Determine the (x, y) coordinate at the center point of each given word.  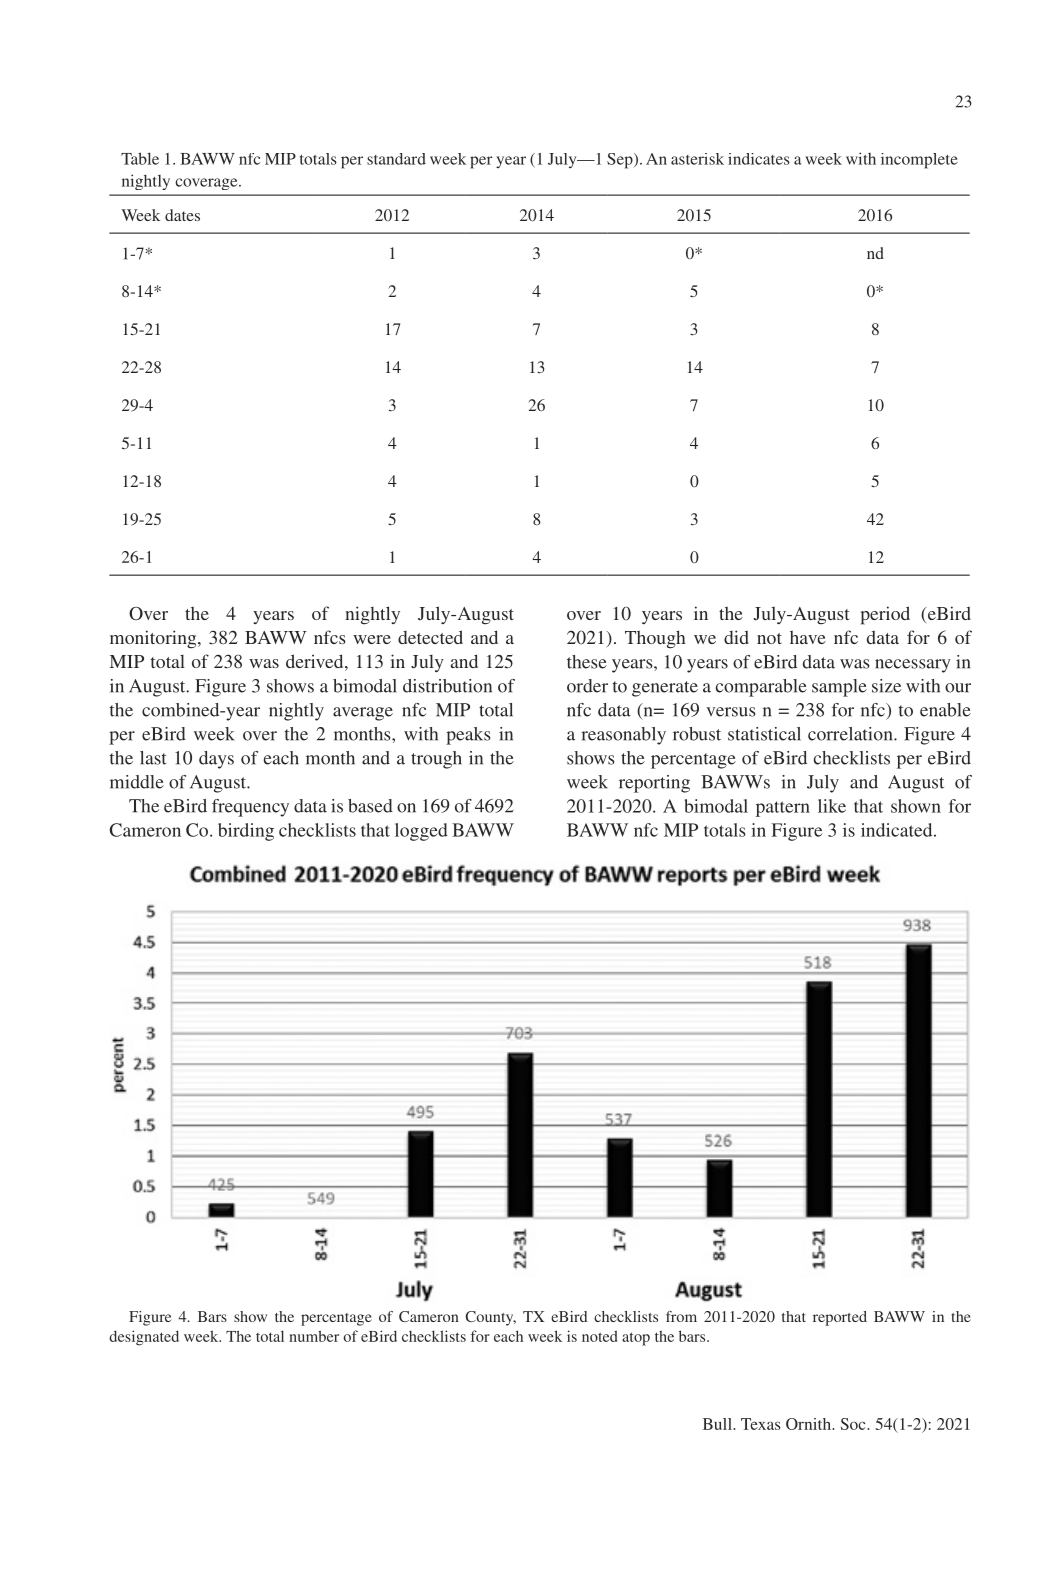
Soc (854, 1424)
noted (599, 1336)
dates (182, 215)
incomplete (919, 161)
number (314, 1336)
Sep (621, 161)
